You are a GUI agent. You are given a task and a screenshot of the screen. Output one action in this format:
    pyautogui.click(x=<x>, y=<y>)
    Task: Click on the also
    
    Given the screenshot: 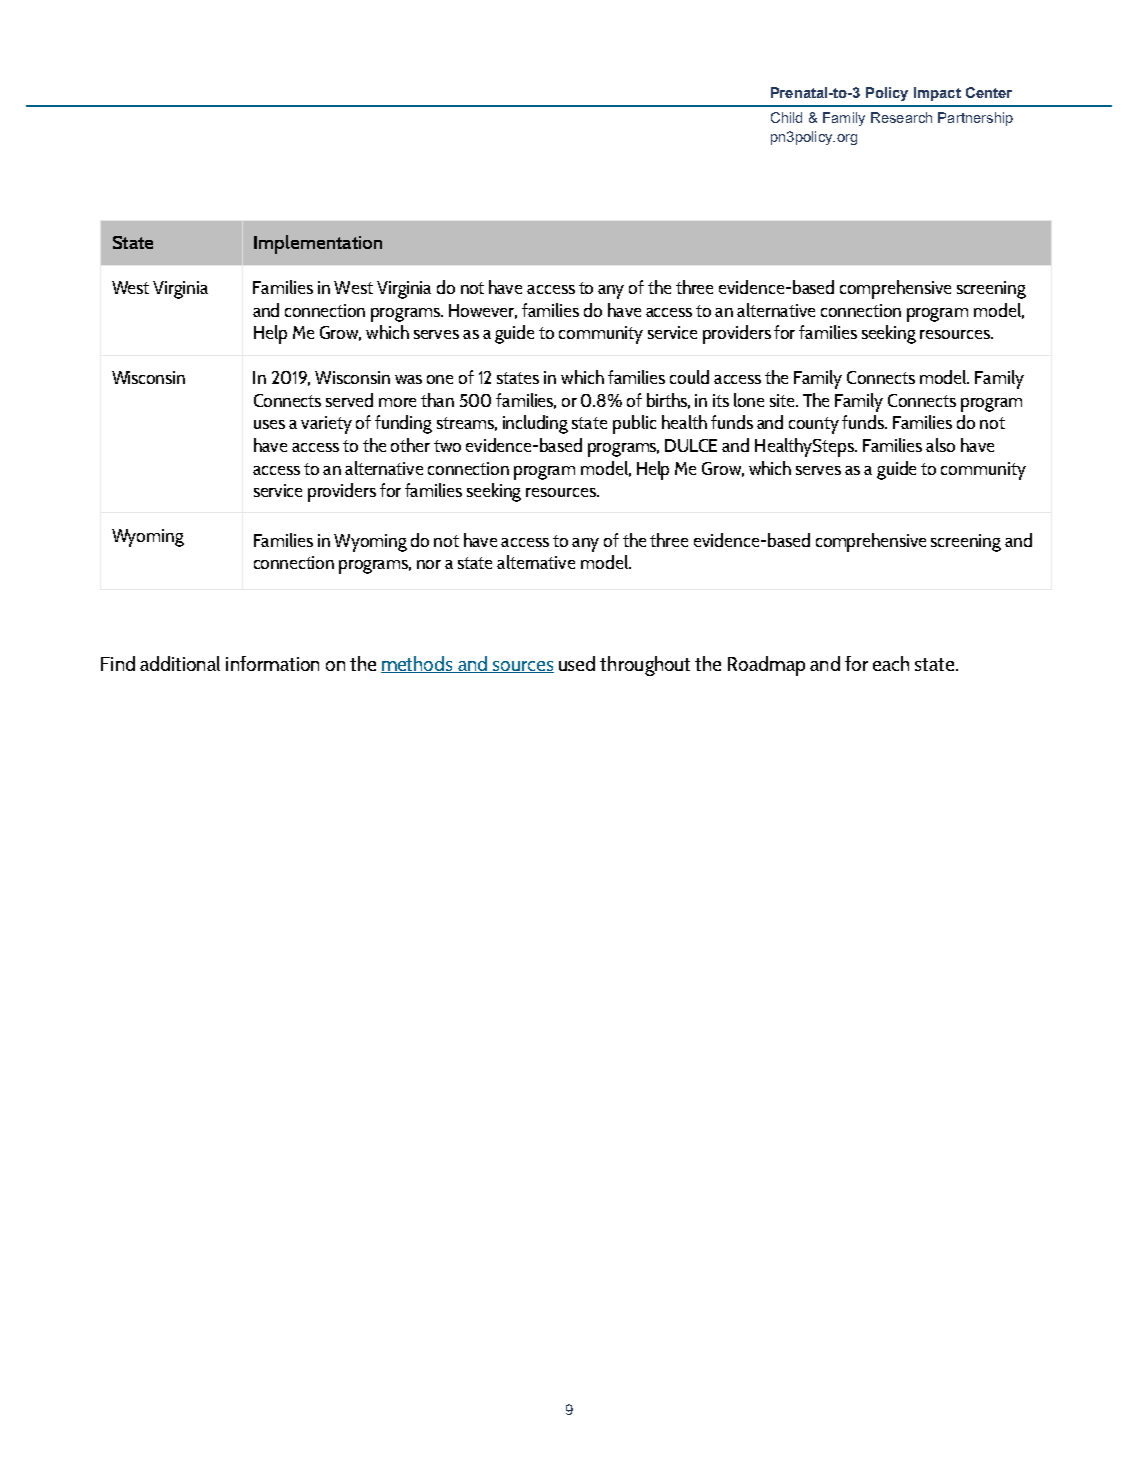 What is the action you would take?
    pyautogui.click(x=940, y=445)
